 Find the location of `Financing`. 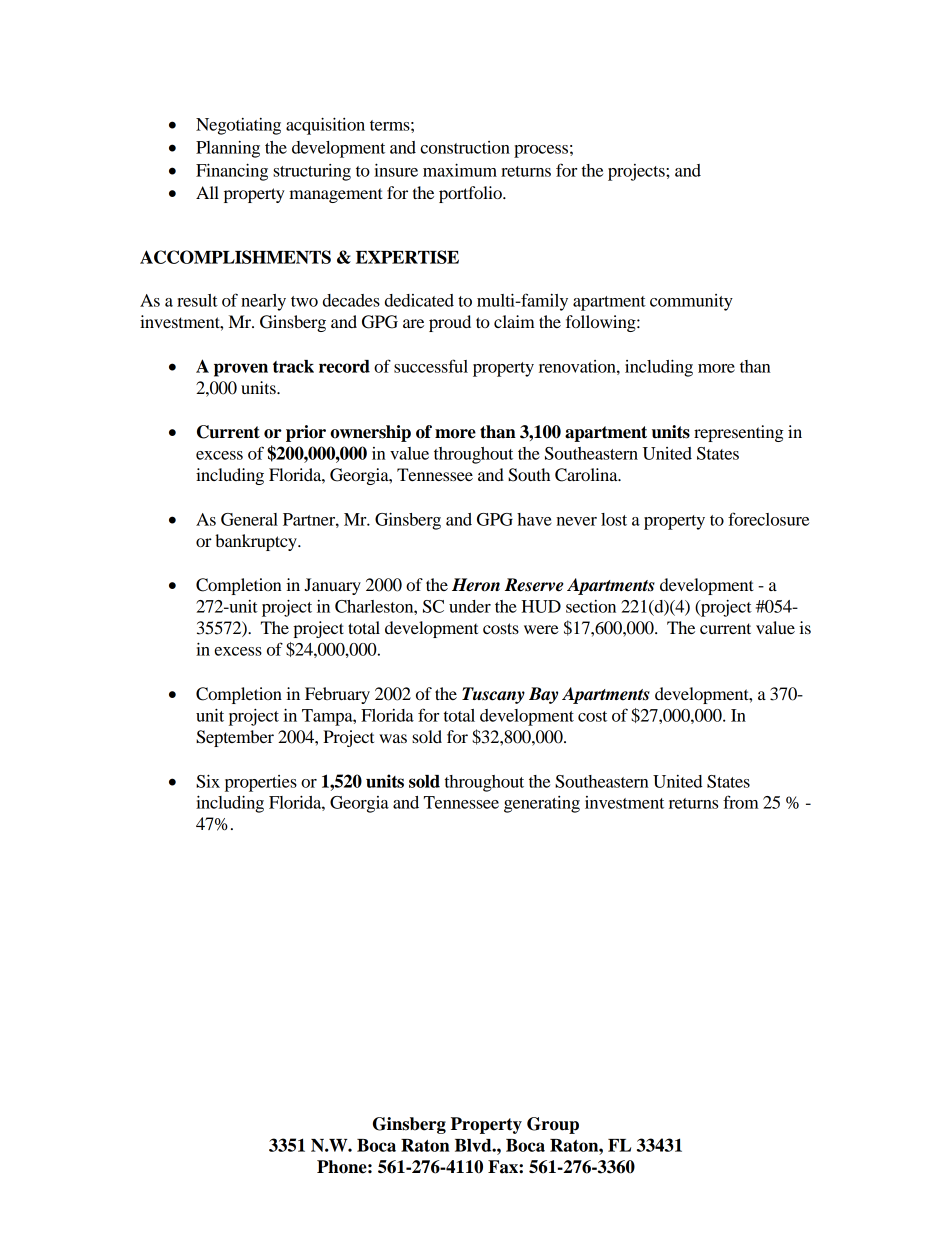

Financing is located at coordinates (232, 172).
